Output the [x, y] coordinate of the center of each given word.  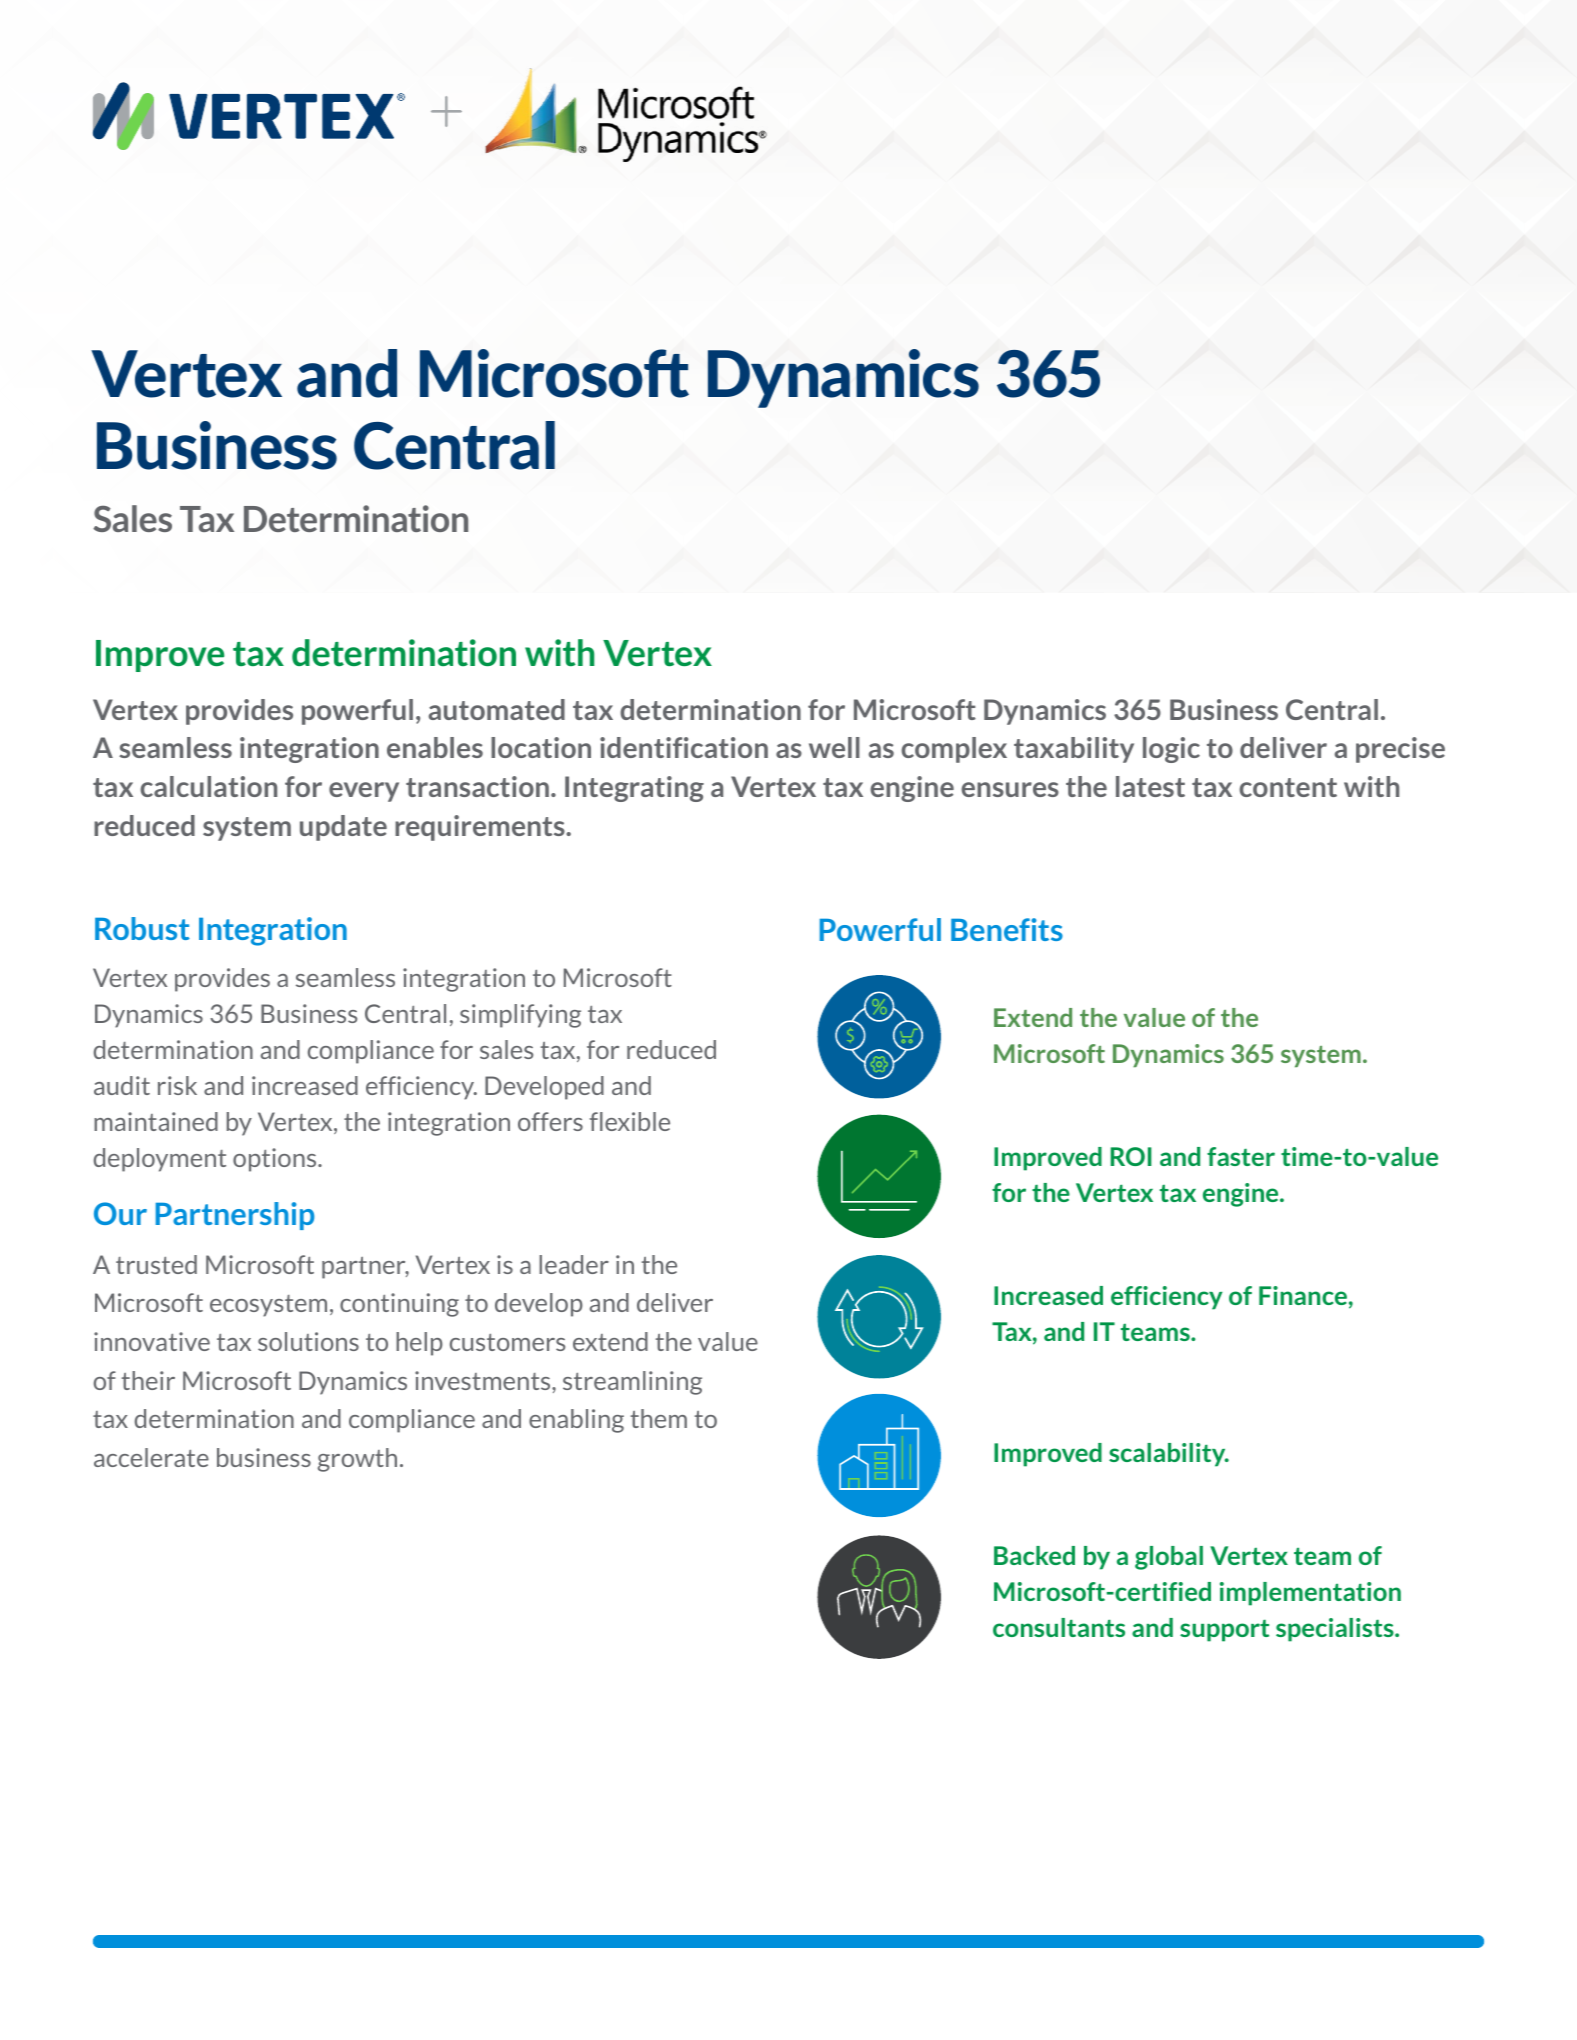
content [1288, 787]
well [834, 747]
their [148, 1380]
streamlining [632, 1383]
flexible [629, 1121]
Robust [142, 928]
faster [1241, 1156]
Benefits [1007, 929]
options [276, 1160]
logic [1171, 750]
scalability [1168, 1455]
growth [357, 1460]
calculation [208, 786]
